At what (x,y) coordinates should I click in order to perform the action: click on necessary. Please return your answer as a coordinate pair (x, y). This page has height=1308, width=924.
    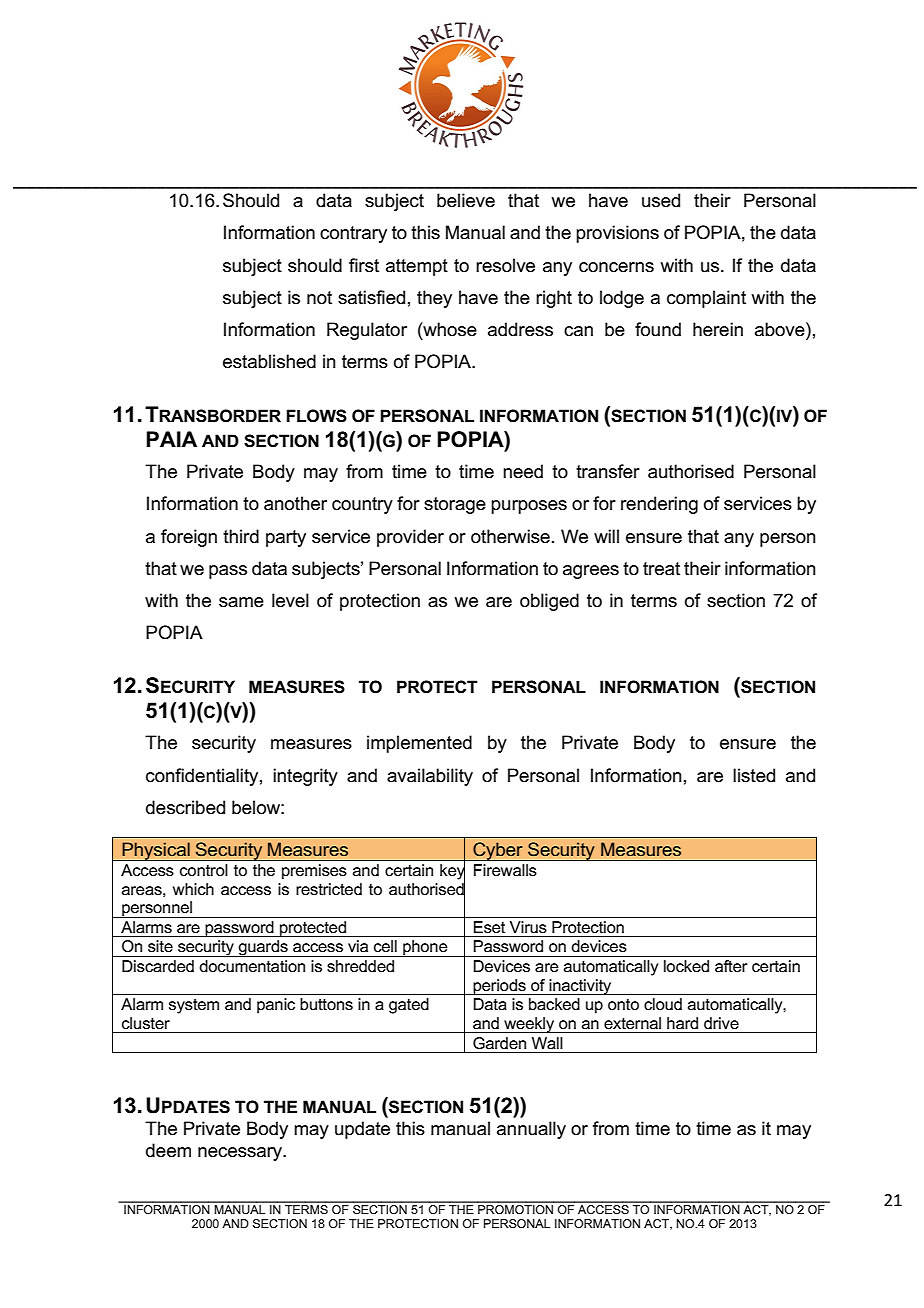
    Looking at the image, I should click on (241, 1154).
